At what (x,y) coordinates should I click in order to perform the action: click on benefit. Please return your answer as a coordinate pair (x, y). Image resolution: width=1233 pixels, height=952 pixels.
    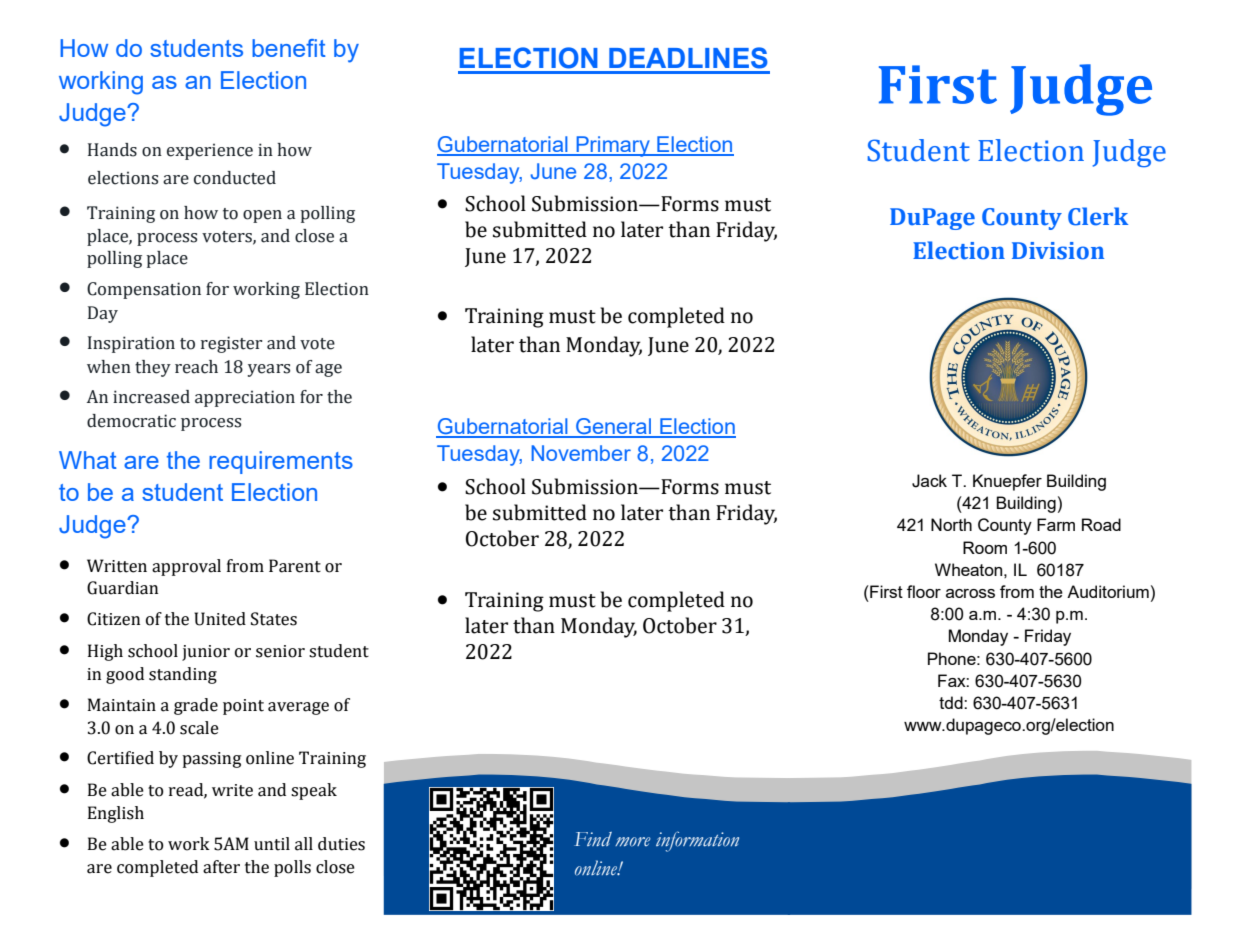
    Looking at the image, I should click on (289, 48).
